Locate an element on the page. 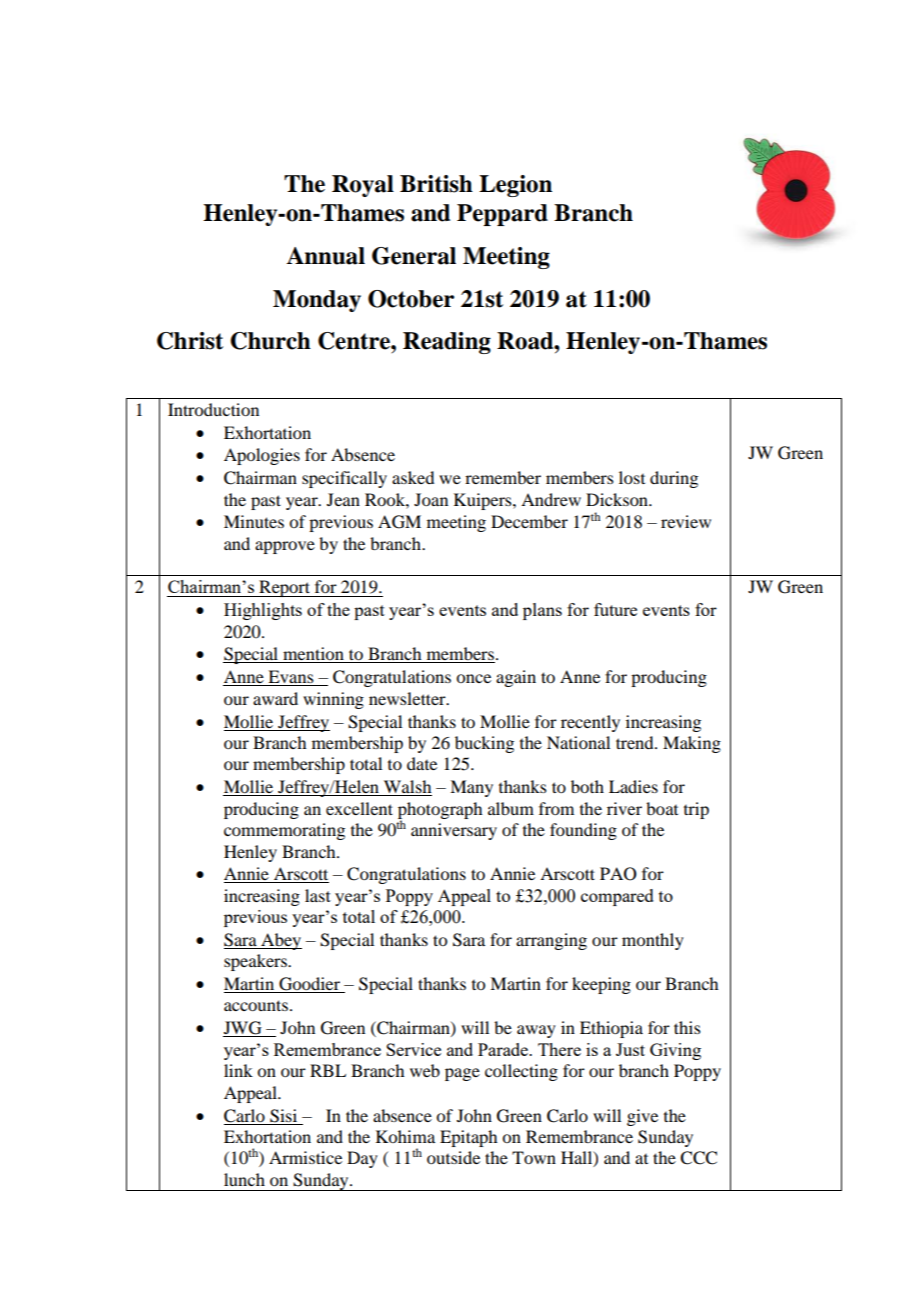 Image resolution: width=924 pixels, height=1308 pixels. outside is located at coordinates (453, 1157).
